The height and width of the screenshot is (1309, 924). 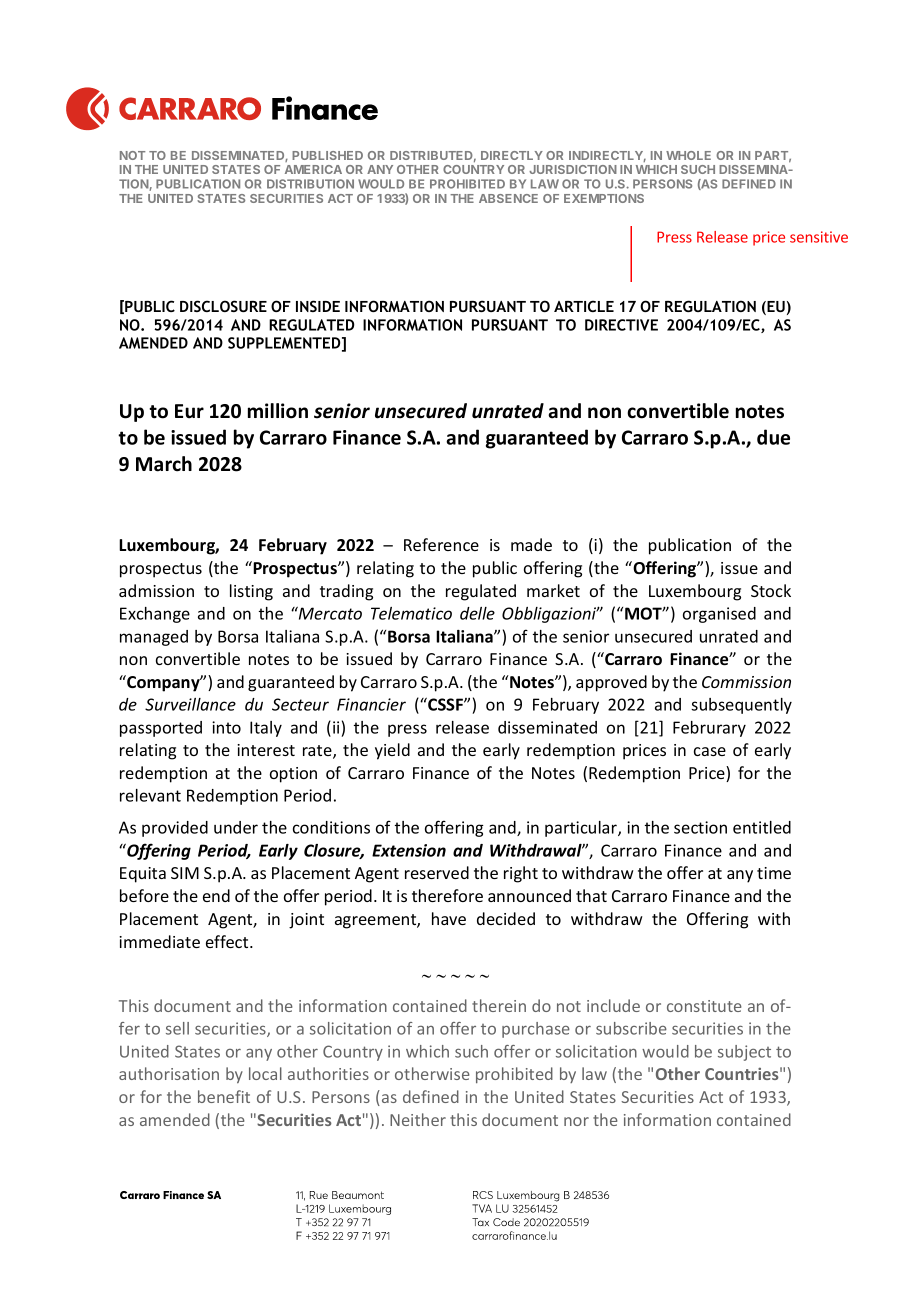 What do you see at coordinates (719, 615) in the screenshot?
I see `organised` at bounding box center [719, 615].
